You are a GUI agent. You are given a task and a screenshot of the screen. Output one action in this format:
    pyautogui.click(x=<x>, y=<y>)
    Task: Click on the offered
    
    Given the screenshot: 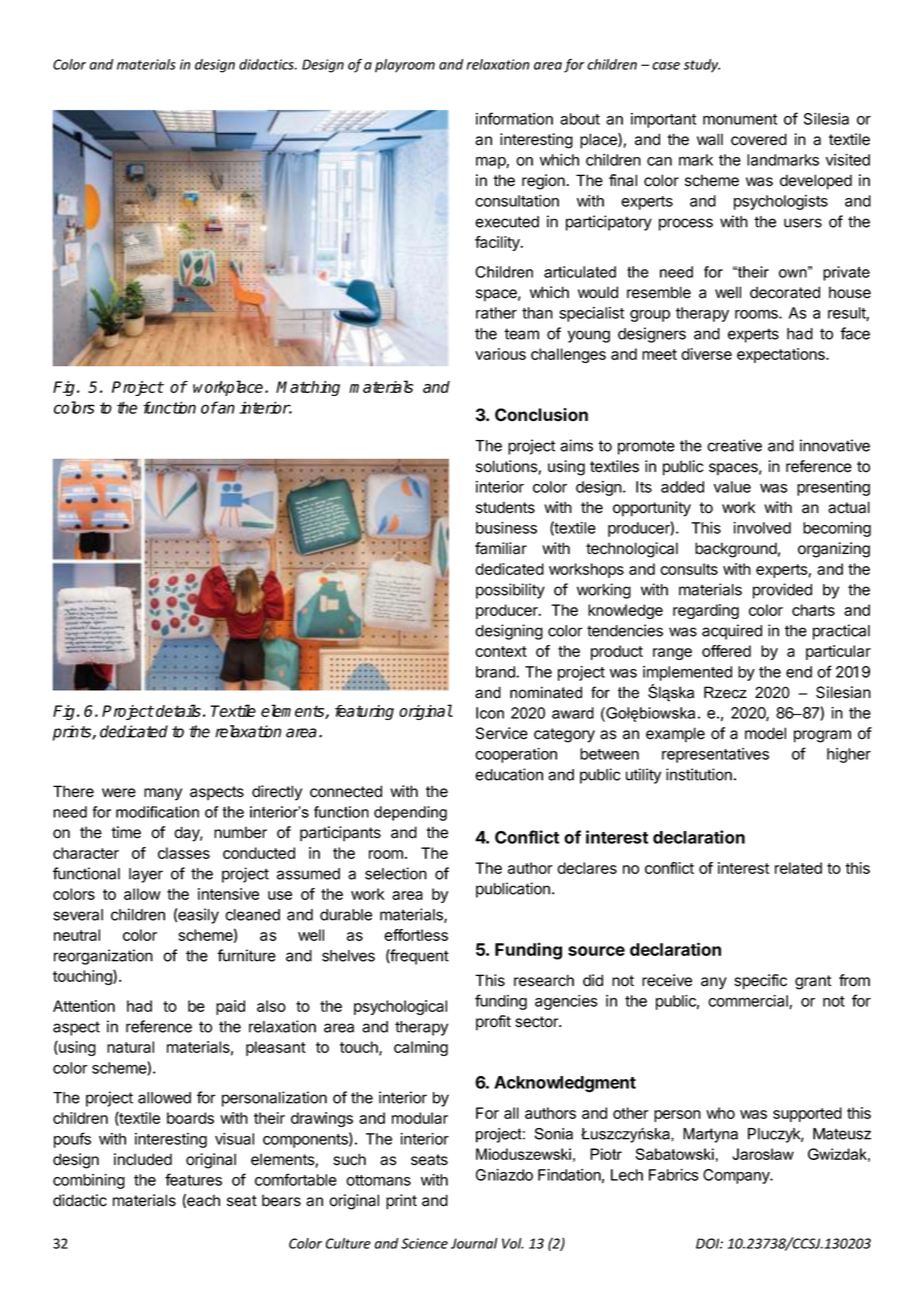 What is the action you would take?
    pyautogui.click(x=726, y=651)
